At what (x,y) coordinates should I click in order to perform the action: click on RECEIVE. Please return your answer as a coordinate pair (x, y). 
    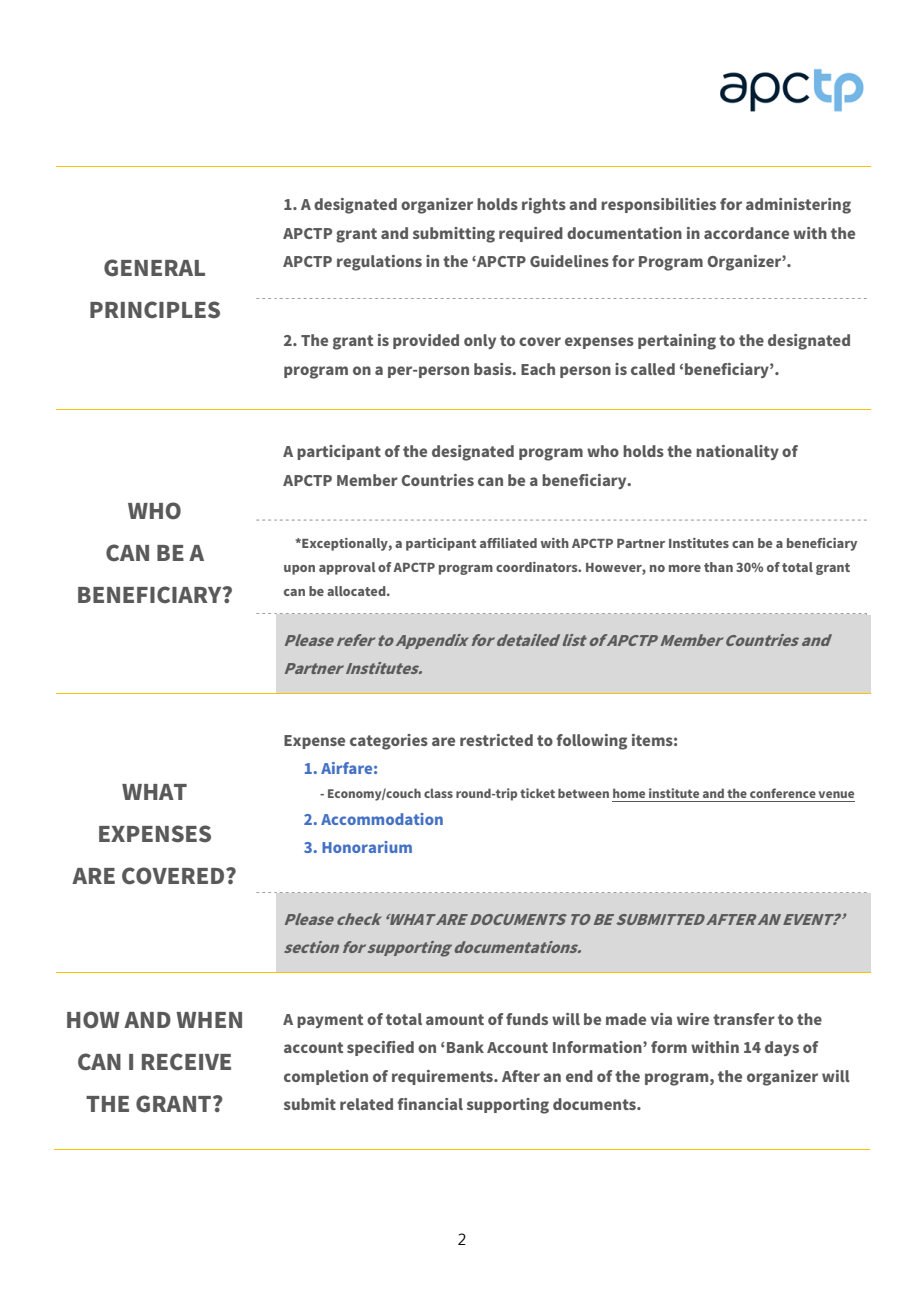
    Looking at the image, I should click on (186, 1062).
